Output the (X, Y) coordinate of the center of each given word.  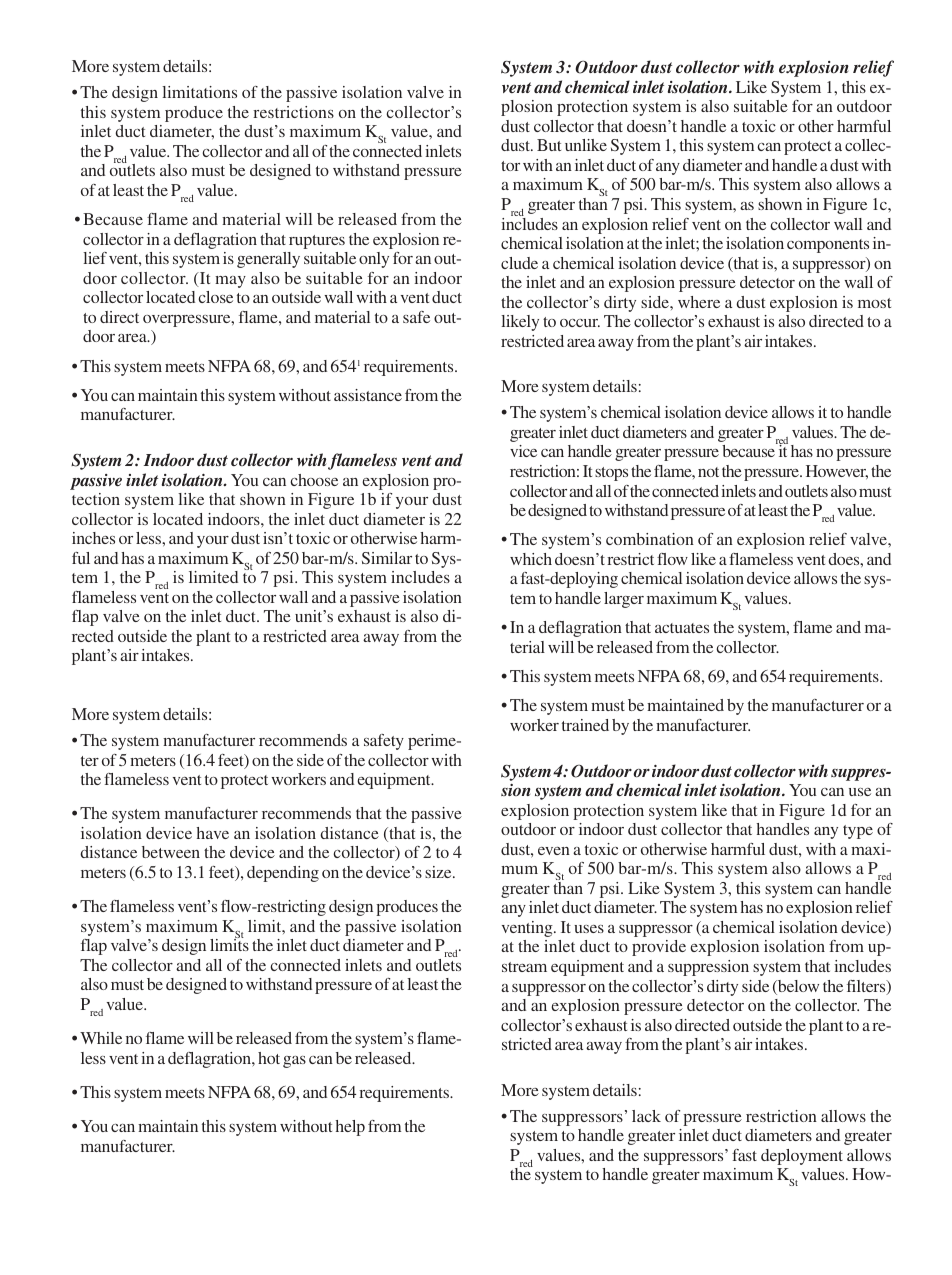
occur (580, 323)
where (699, 302)
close (215, 297)
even (554, 851)
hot (269, 1058)
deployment (802, 1157)
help (350, 1128)
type (858, 832)
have (213, 833)
